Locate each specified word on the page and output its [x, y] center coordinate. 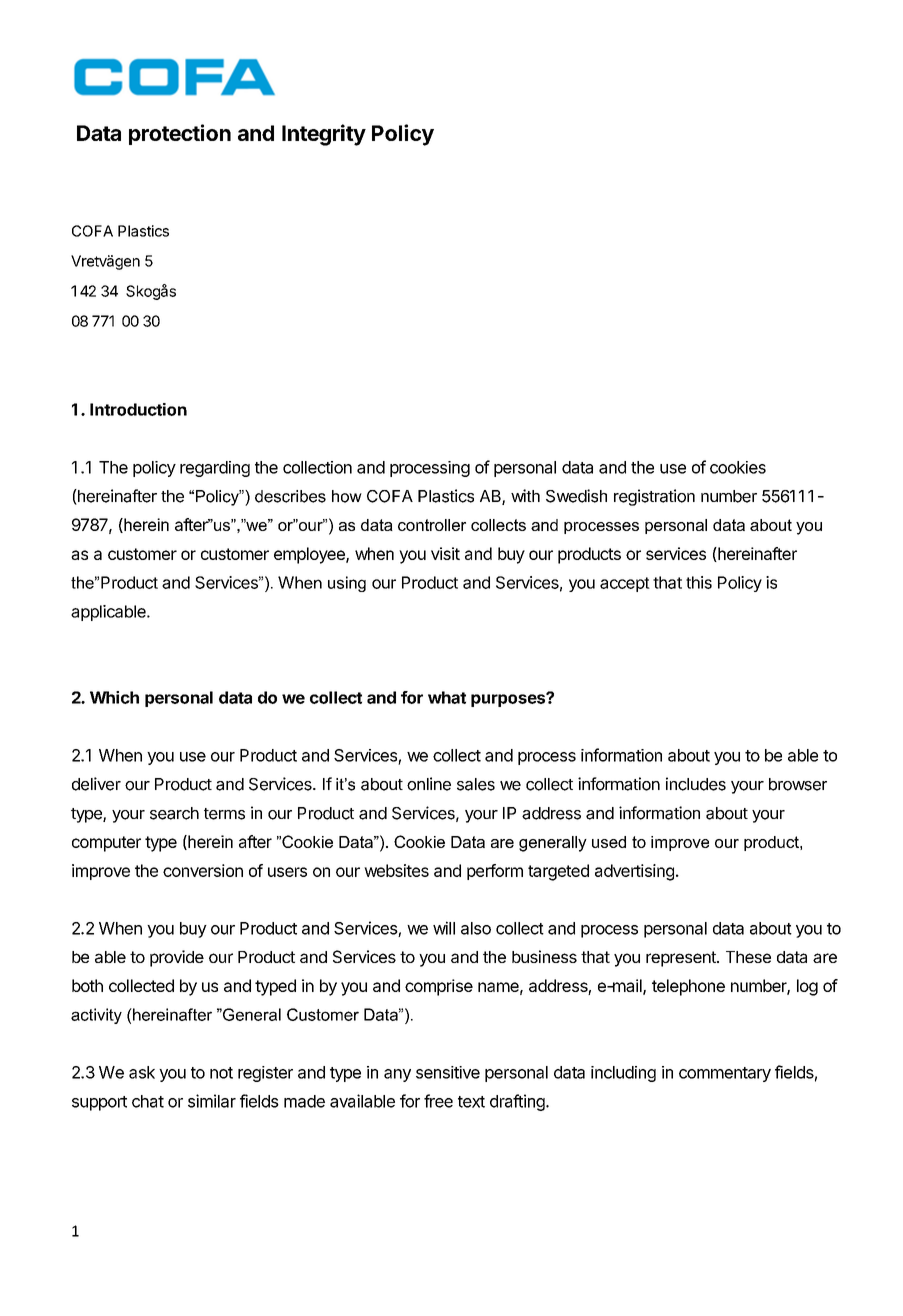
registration [654, 497]
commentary [725, 1074]
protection [180, 134]
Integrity [324, 135]
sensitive [448, 1072]
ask [142, 1072]
